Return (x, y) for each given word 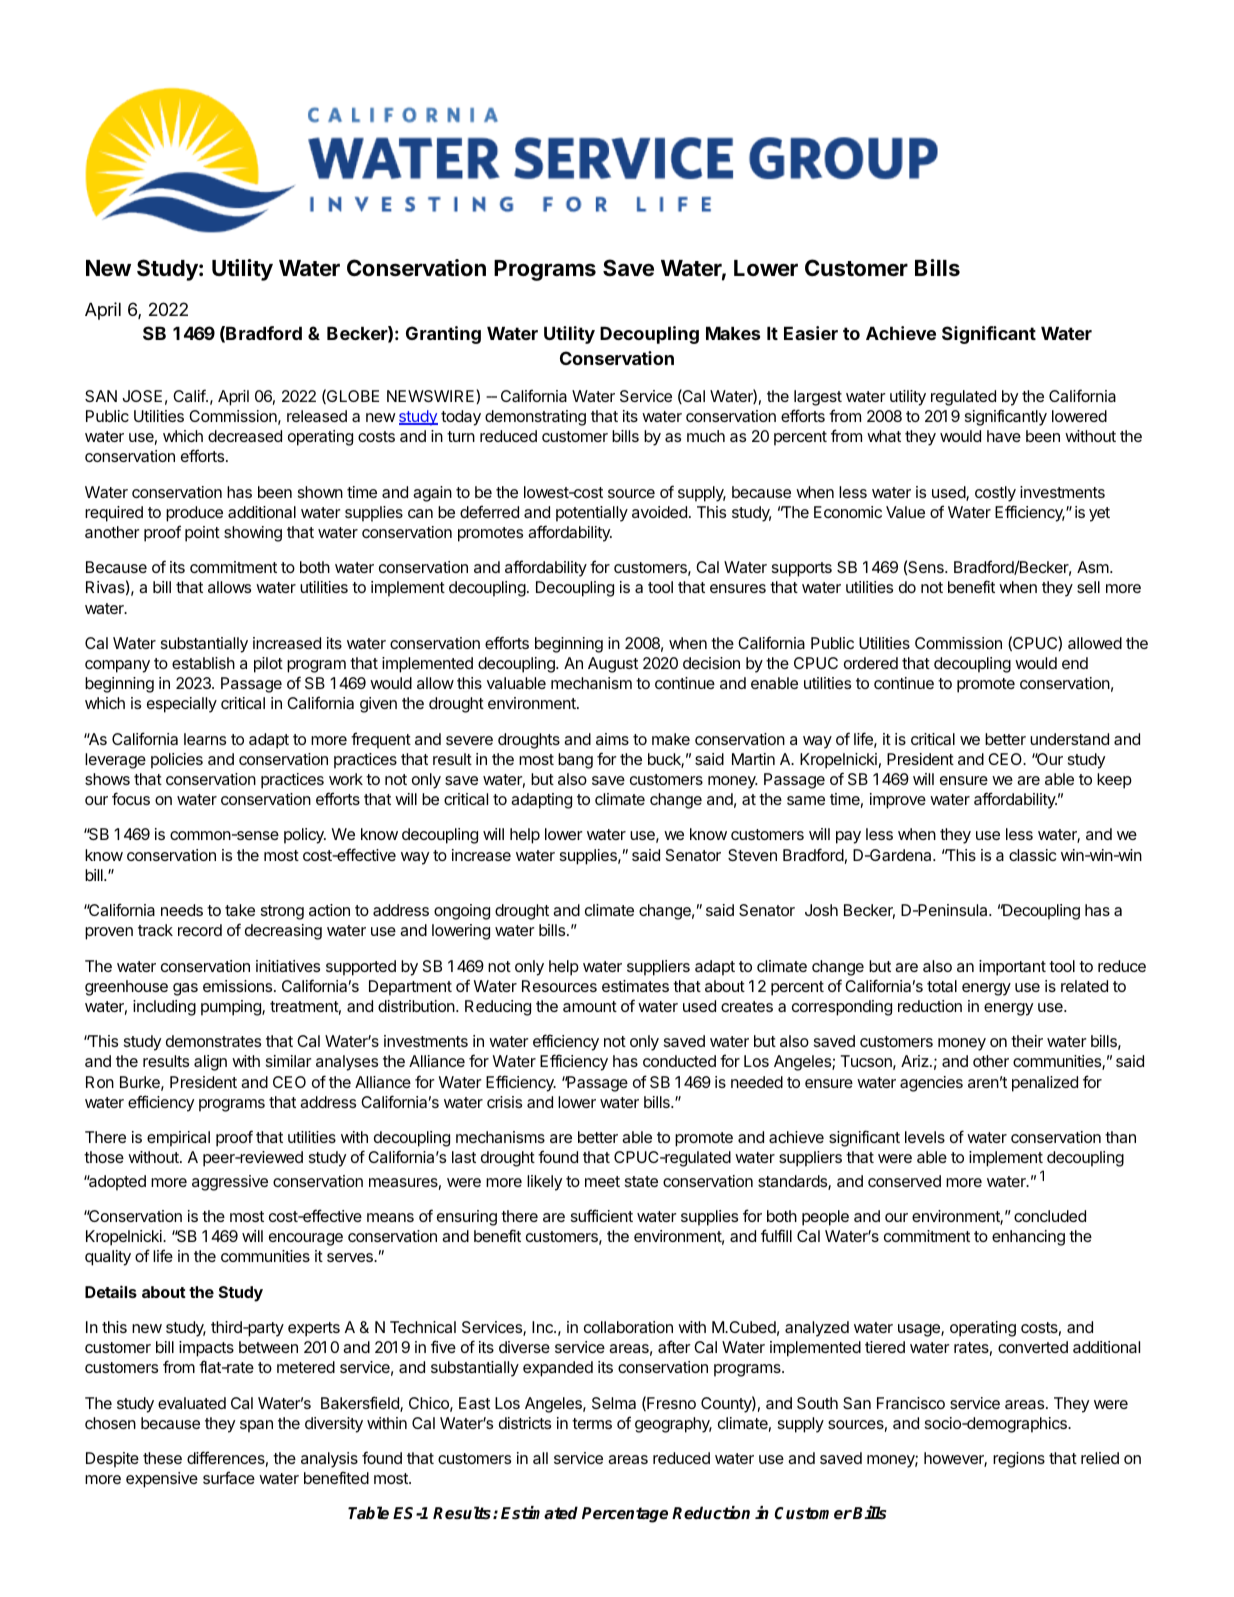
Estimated (539, 1513)
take (240, 910)
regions (1019, 1460)
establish (203, 663)
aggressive (230, 1183)
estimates (635, 986)
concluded (1050, 1216)
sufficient (602, 1215)
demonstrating (535, 418)
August (613, 665)
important (1012, 968)
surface (229, 1477)
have (1004, 436)
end (1075, 663)
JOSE (142, 396)
